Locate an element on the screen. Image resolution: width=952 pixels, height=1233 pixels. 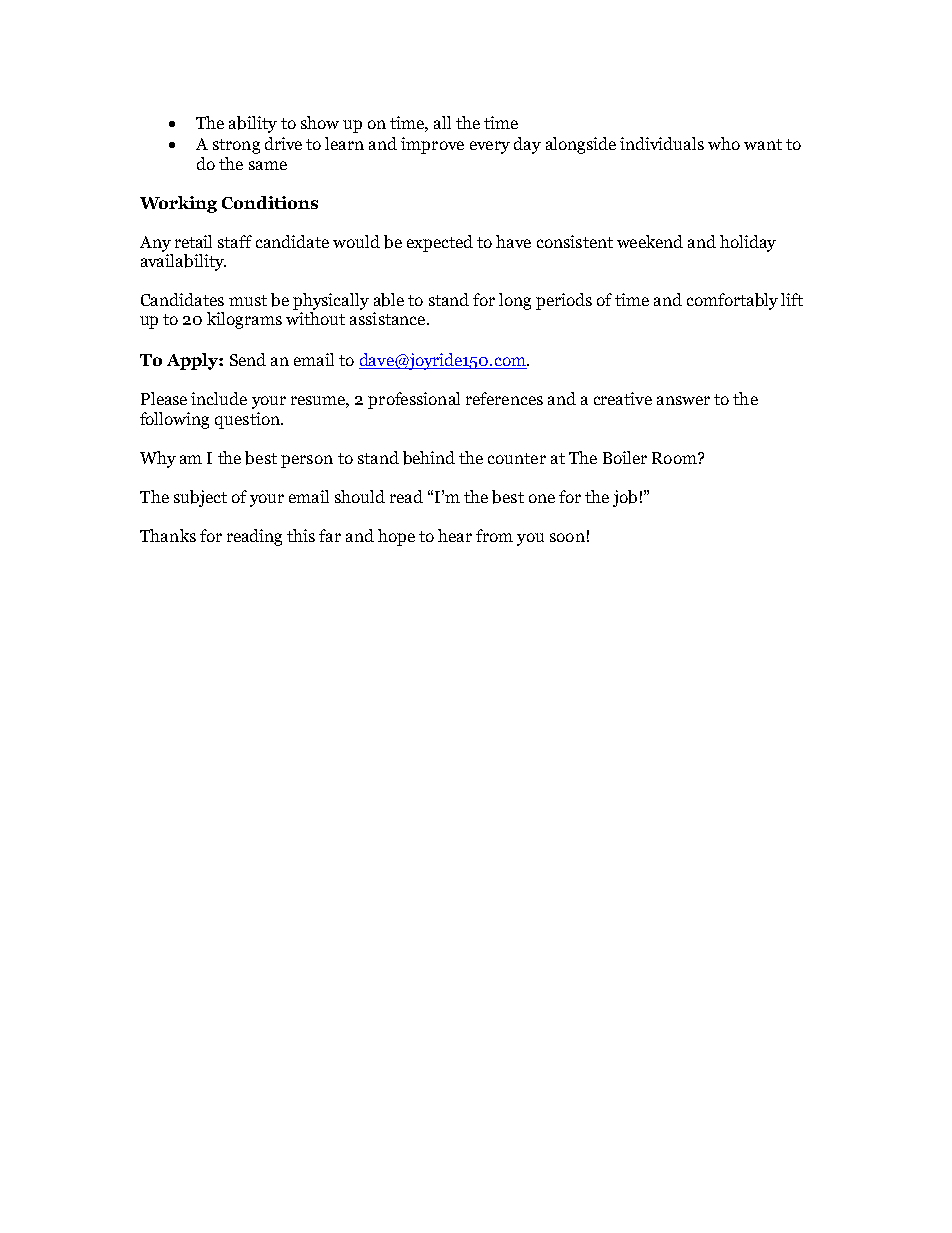
who is located at coordinates (724, 143).
